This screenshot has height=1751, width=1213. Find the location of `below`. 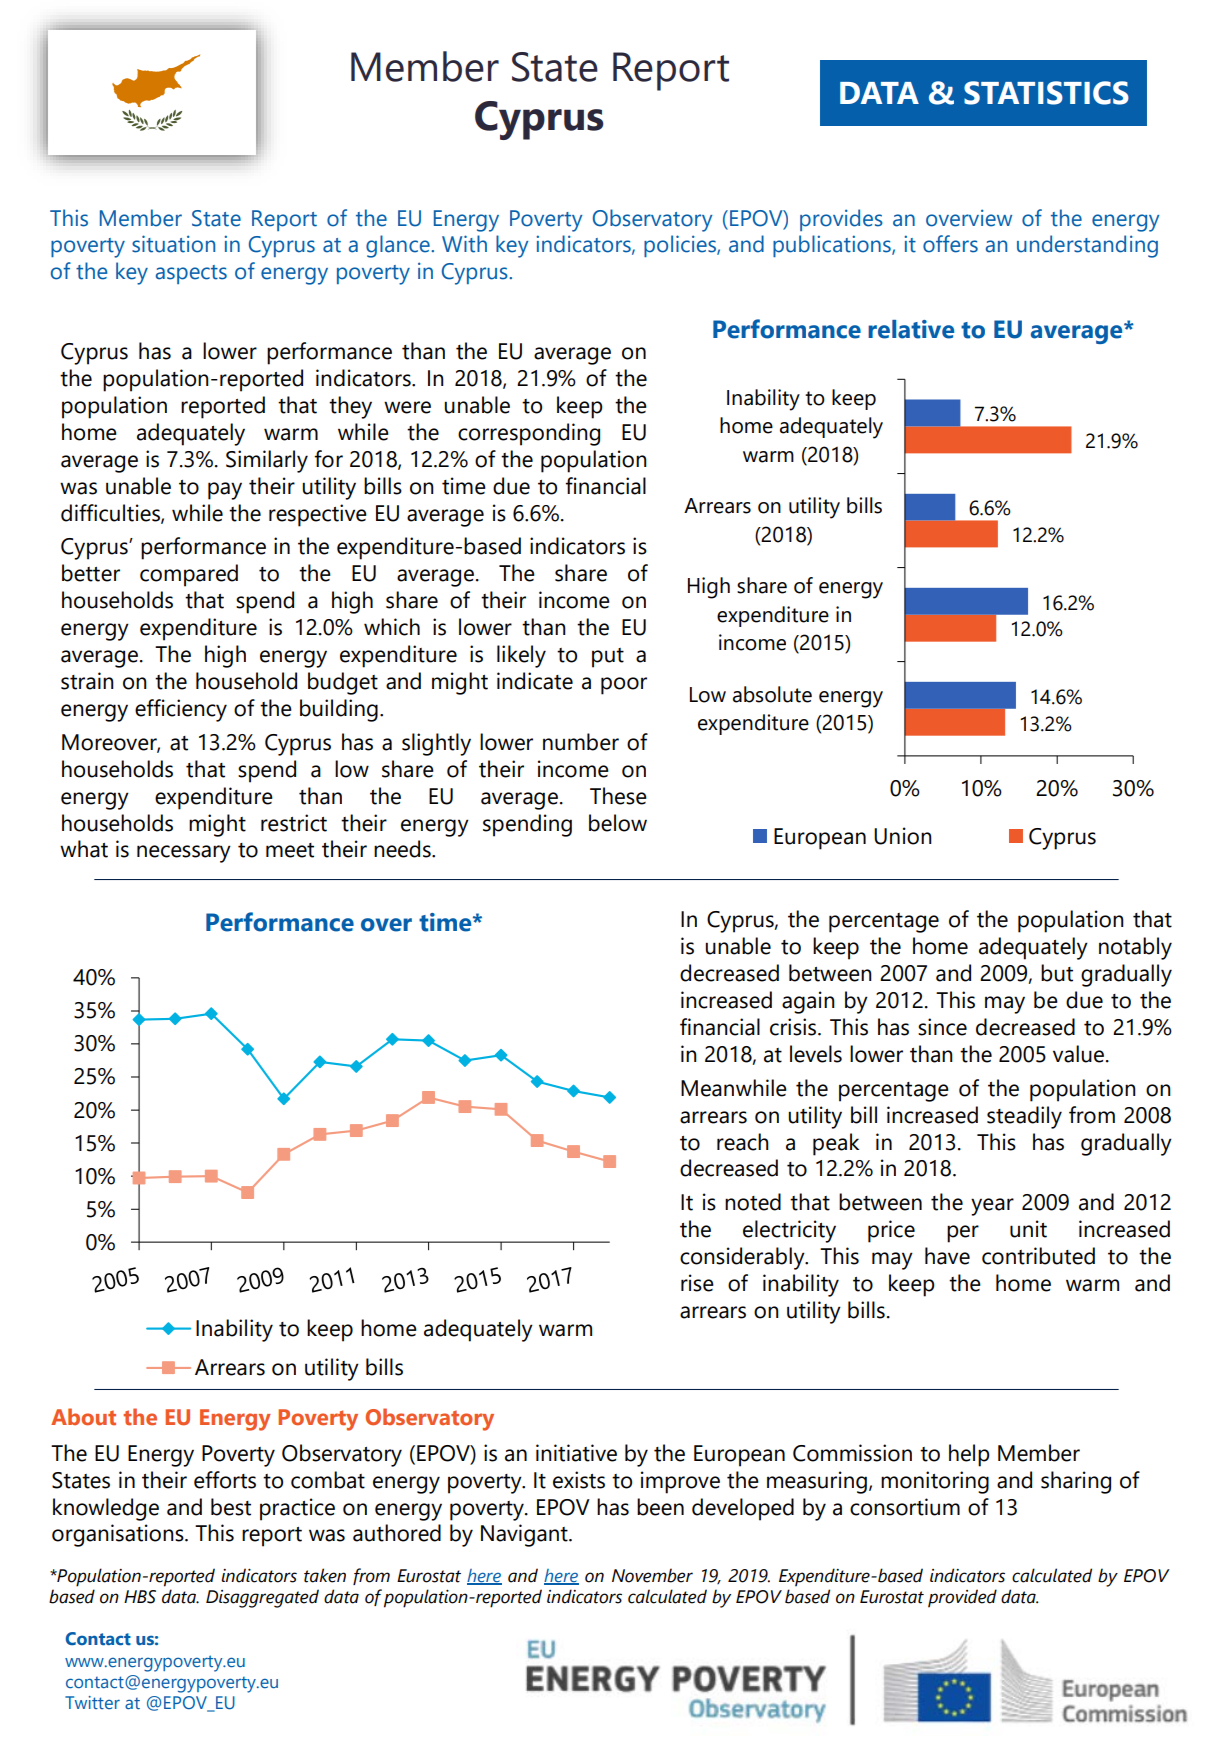

below is located at coordinates (618, 823).
